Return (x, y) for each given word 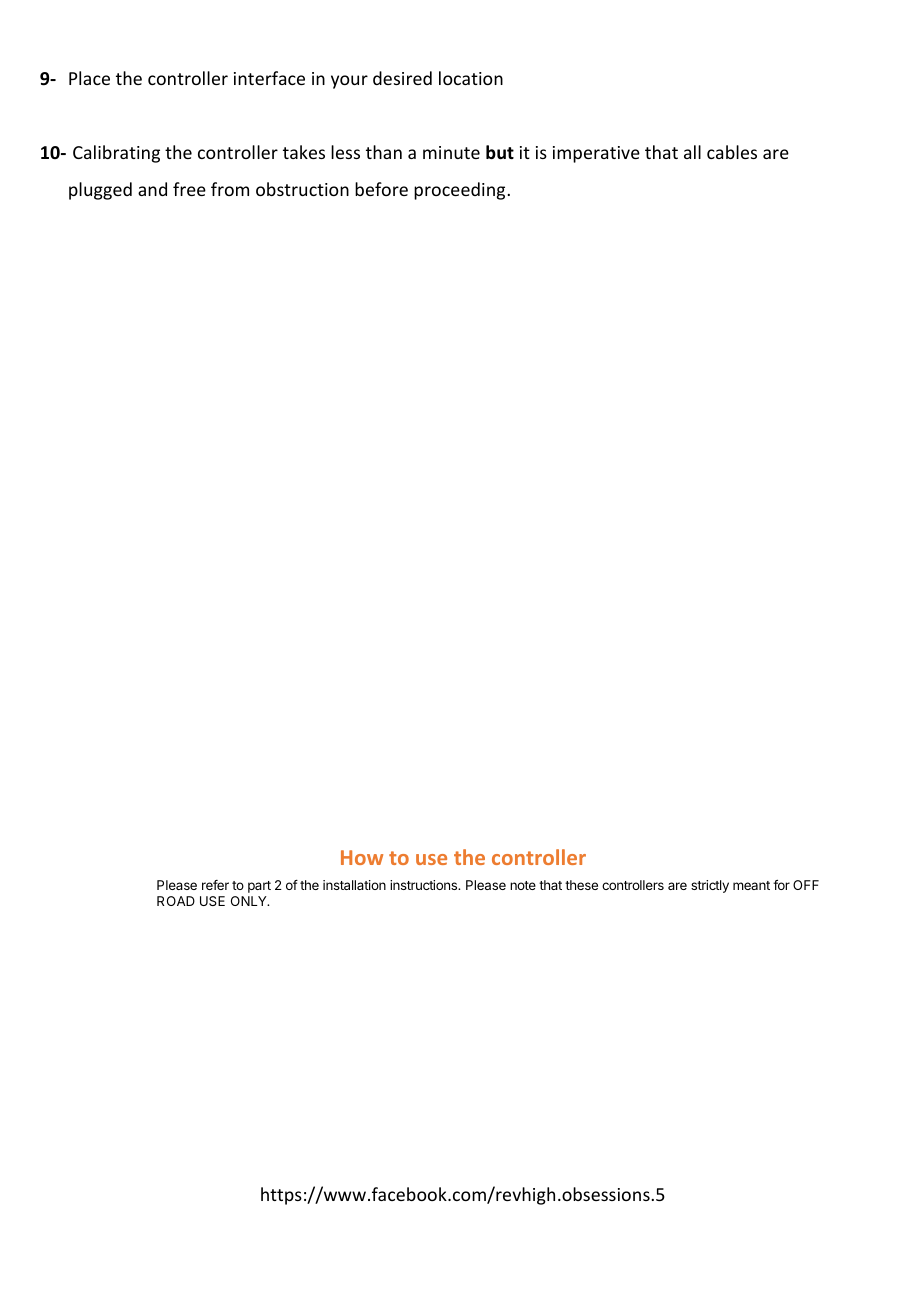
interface (269, 78)
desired (402, 78)
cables (732, 152)
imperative (596, 154)
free (189, 189)
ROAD (176, 901)
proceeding (459, 191)
